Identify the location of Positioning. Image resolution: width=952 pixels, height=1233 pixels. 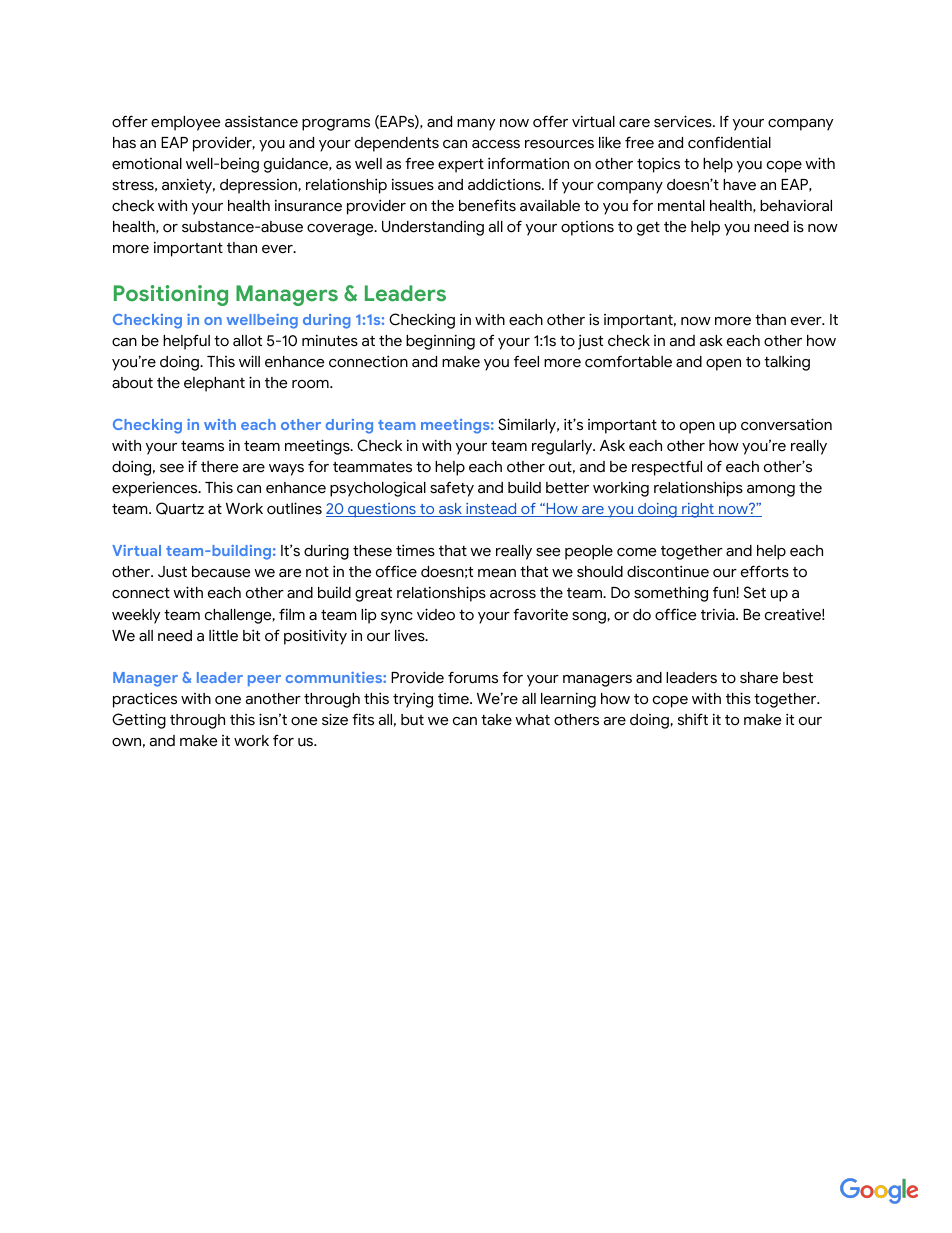
(171, 295).
